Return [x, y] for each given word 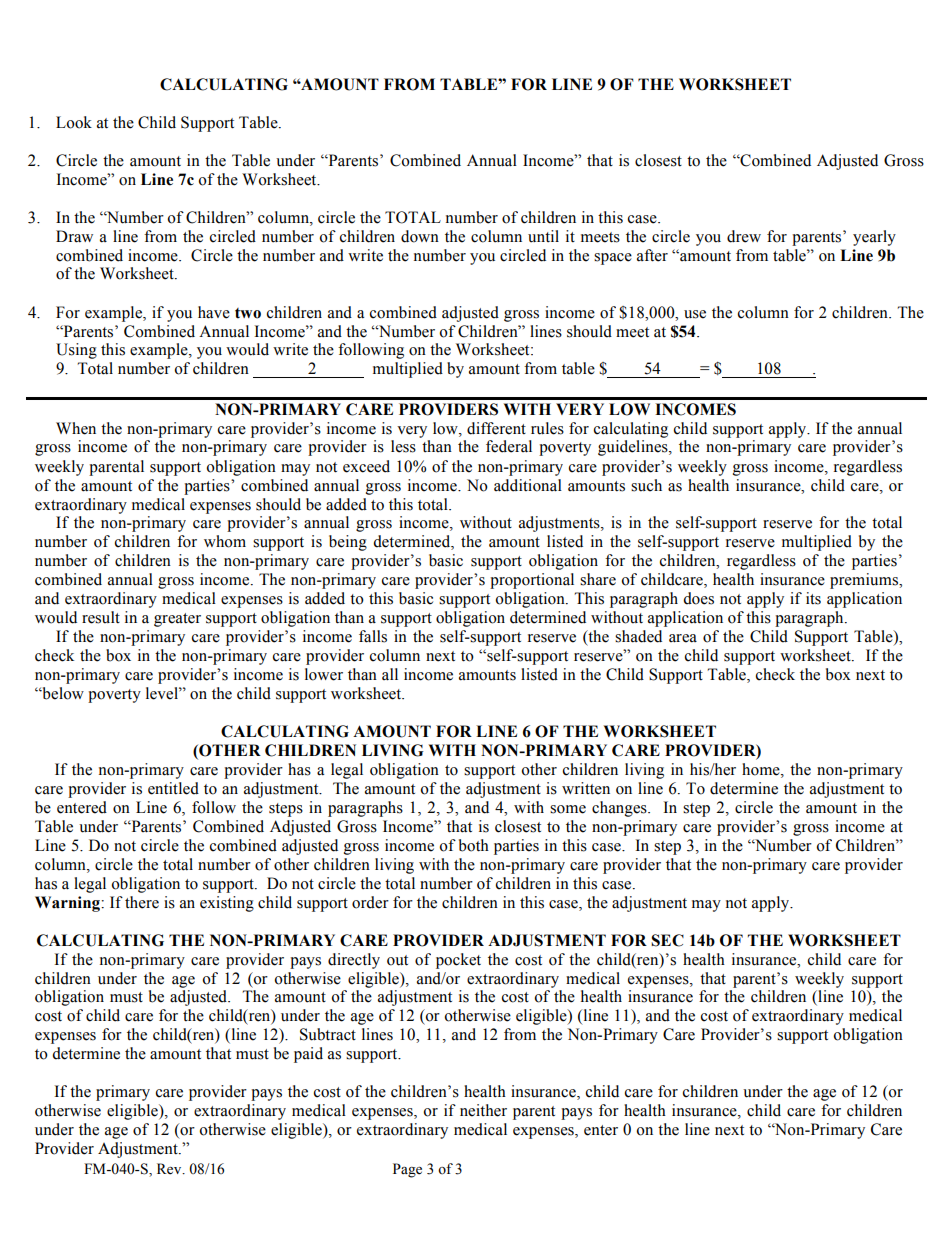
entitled [173, 788]
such [646, 485]
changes [620, 809]
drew [744, 236]
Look [74, 122]
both [474, 845]
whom [225, 541]
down [420, 236]
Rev [170, 1169]
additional [528, 485]
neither [483, 1110]
